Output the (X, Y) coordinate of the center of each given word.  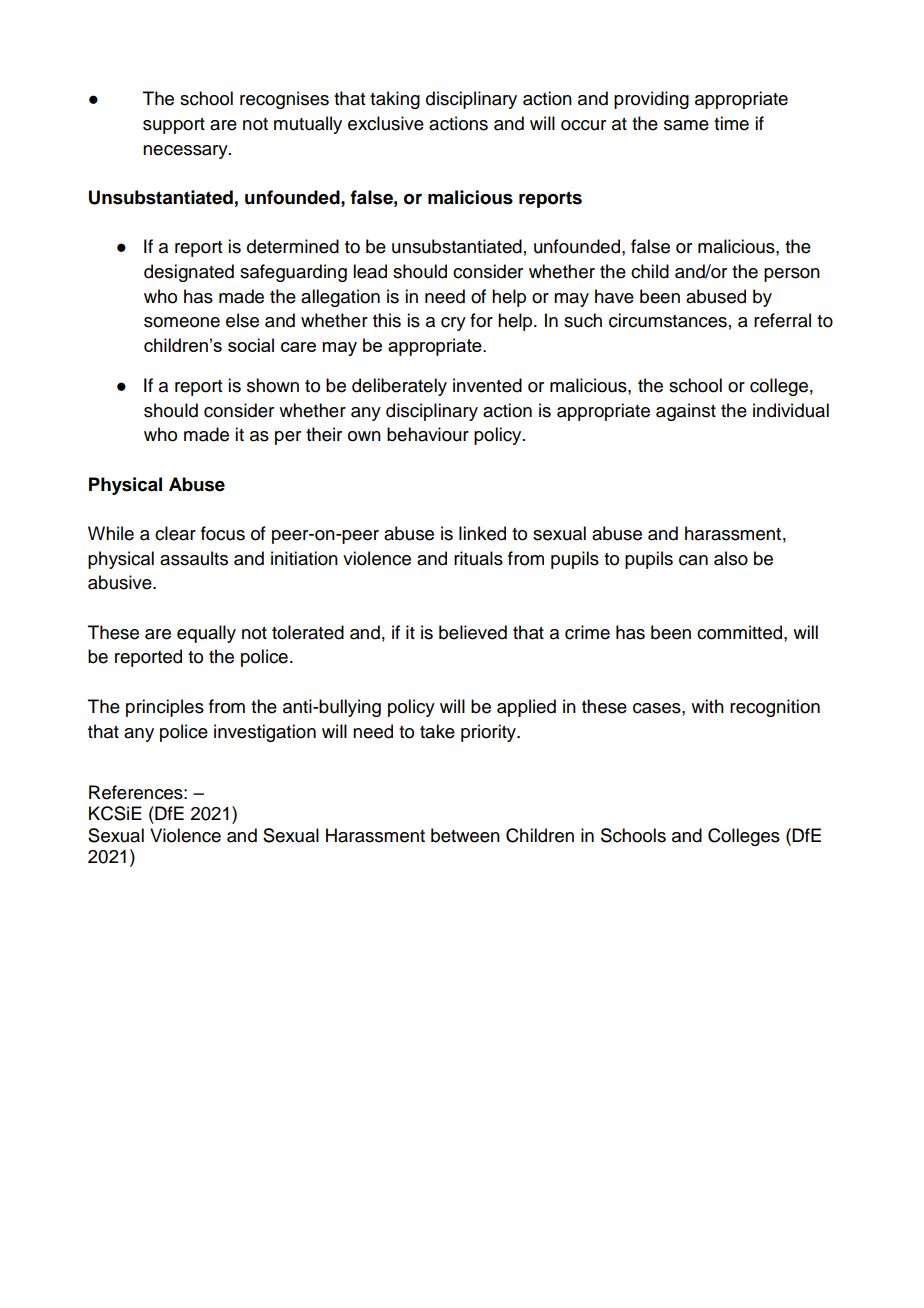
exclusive (386, 123)
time (731, 123)
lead (370, 271)
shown (273, 385)
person (792, 275)
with (707, 706)
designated (189, 273)
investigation (265, 733)
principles (165, 708)
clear (175, 533)
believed (473, 632)
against (686, 412)
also (731, 558)
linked (482, 533)
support (174, 126)
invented (487, 385)
